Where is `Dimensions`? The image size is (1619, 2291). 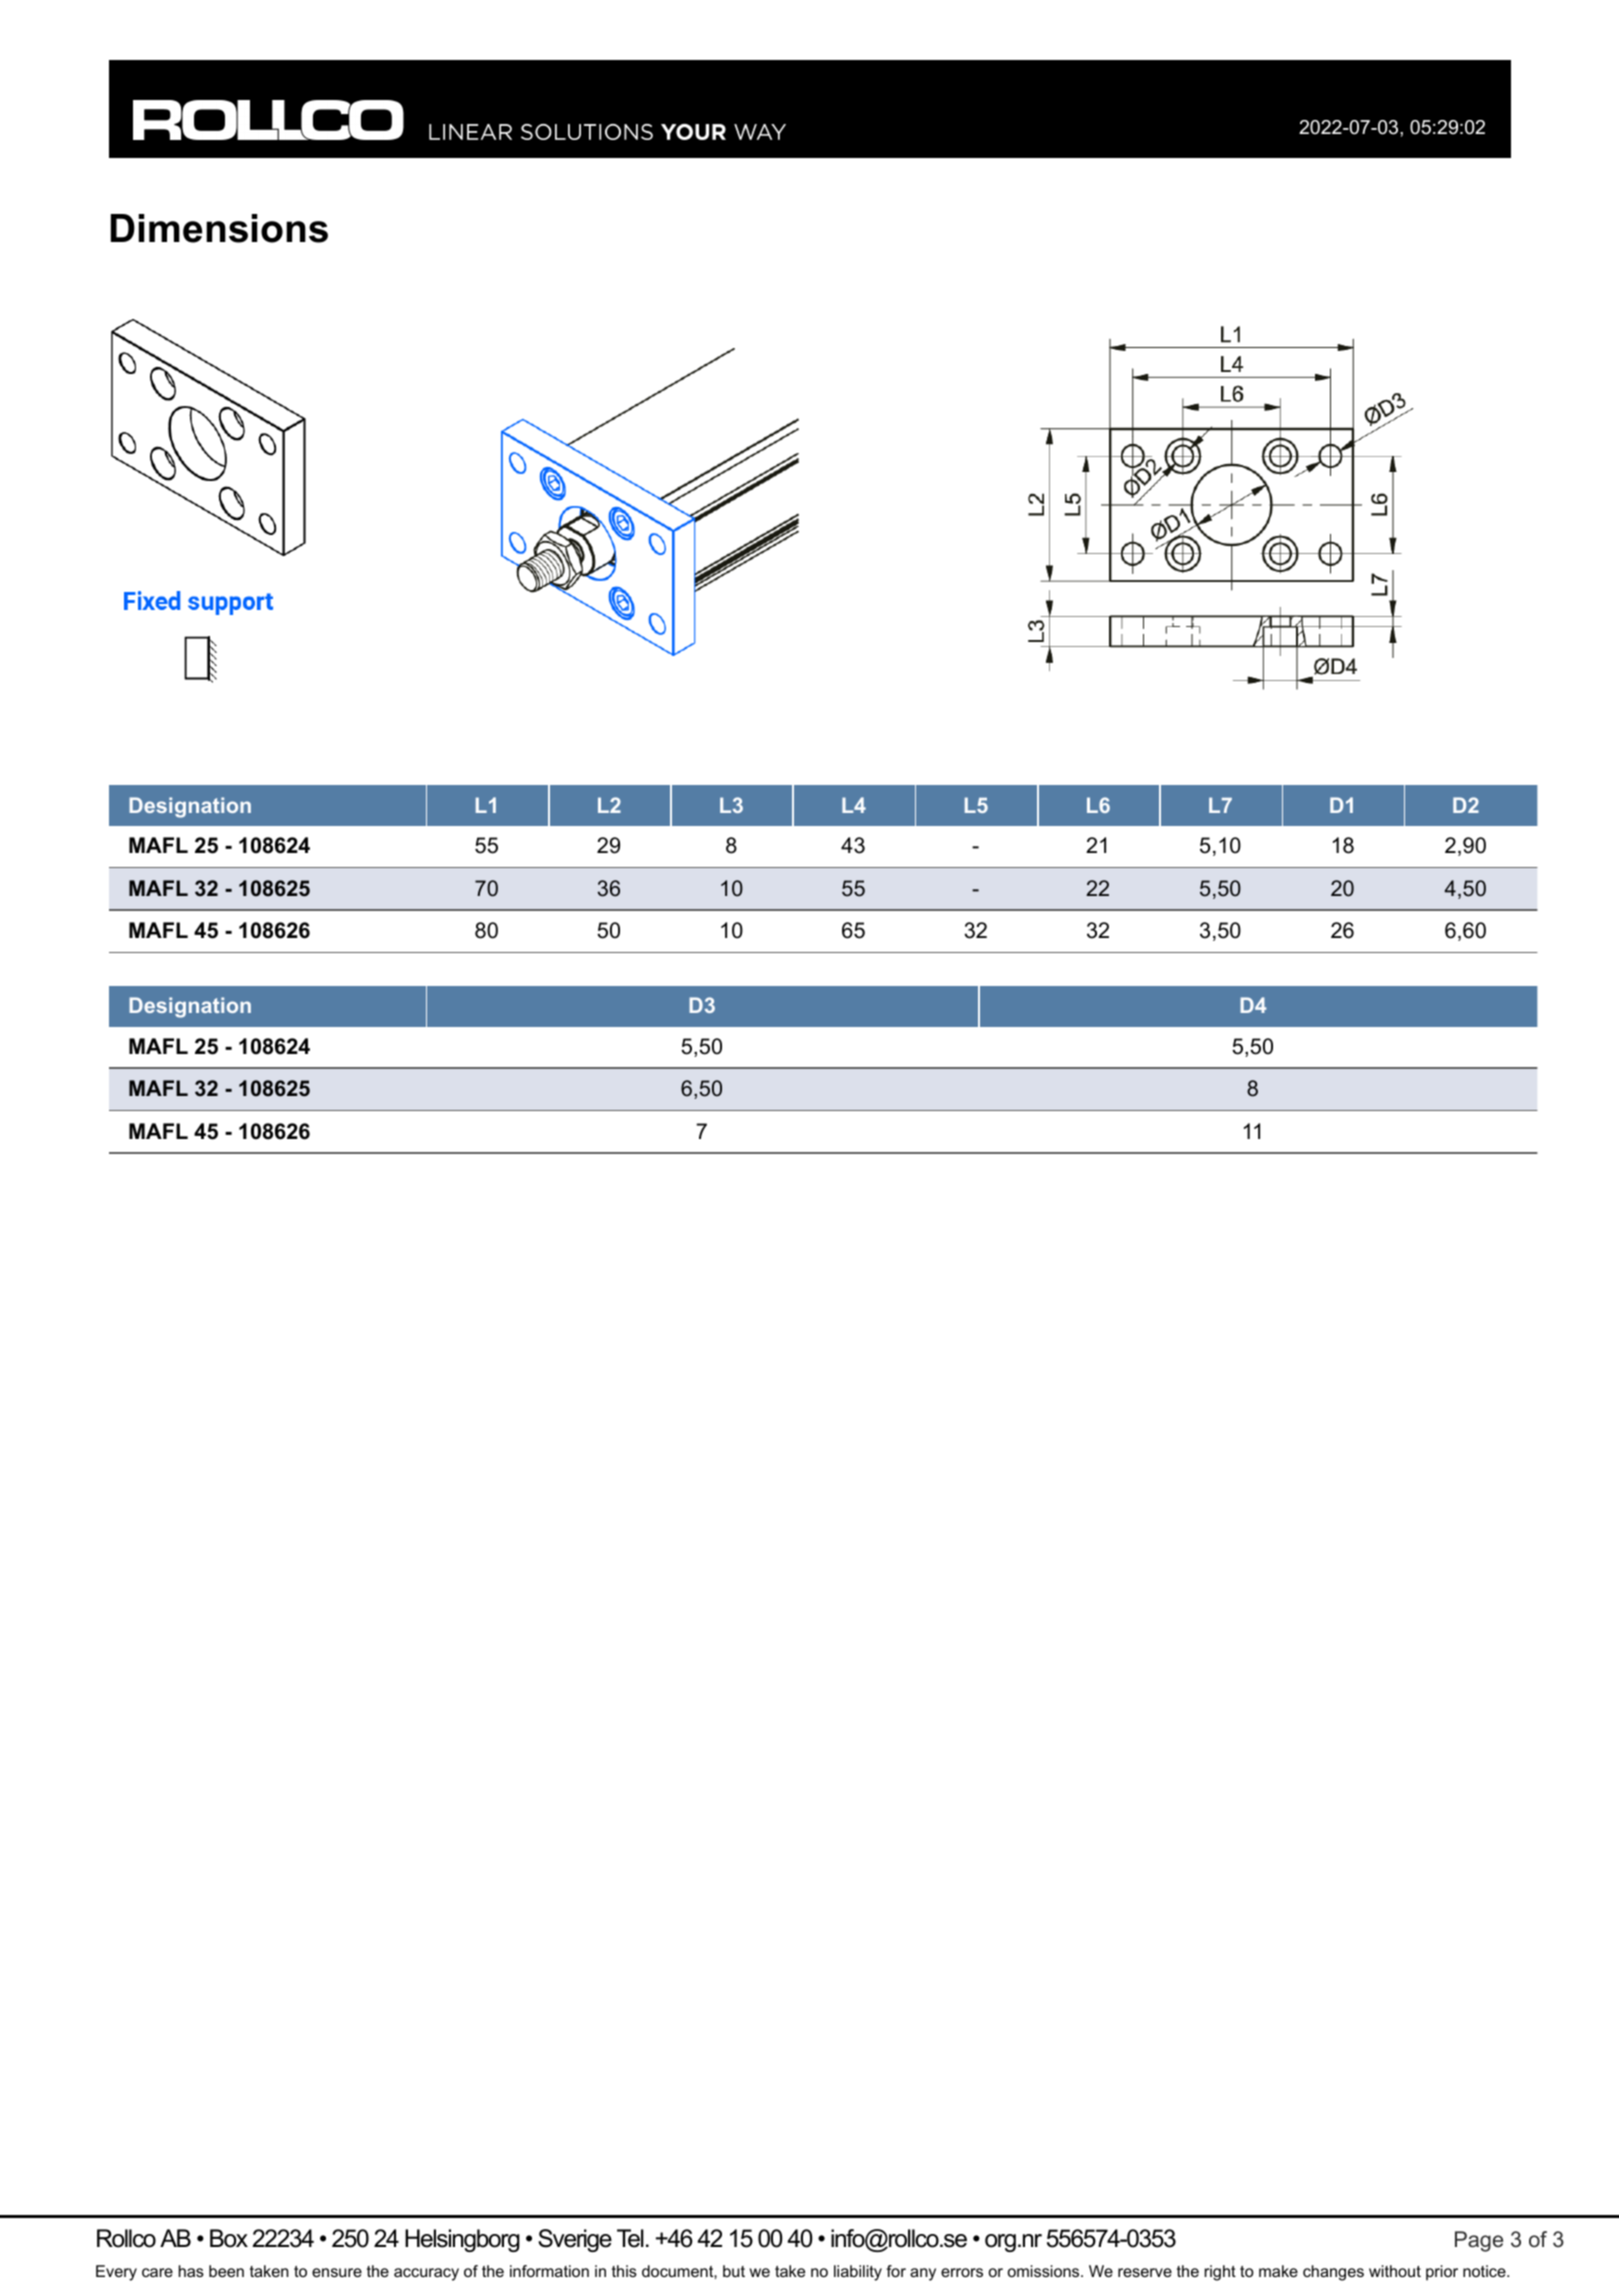
Dimensions is located at coordinates (219, 228).
